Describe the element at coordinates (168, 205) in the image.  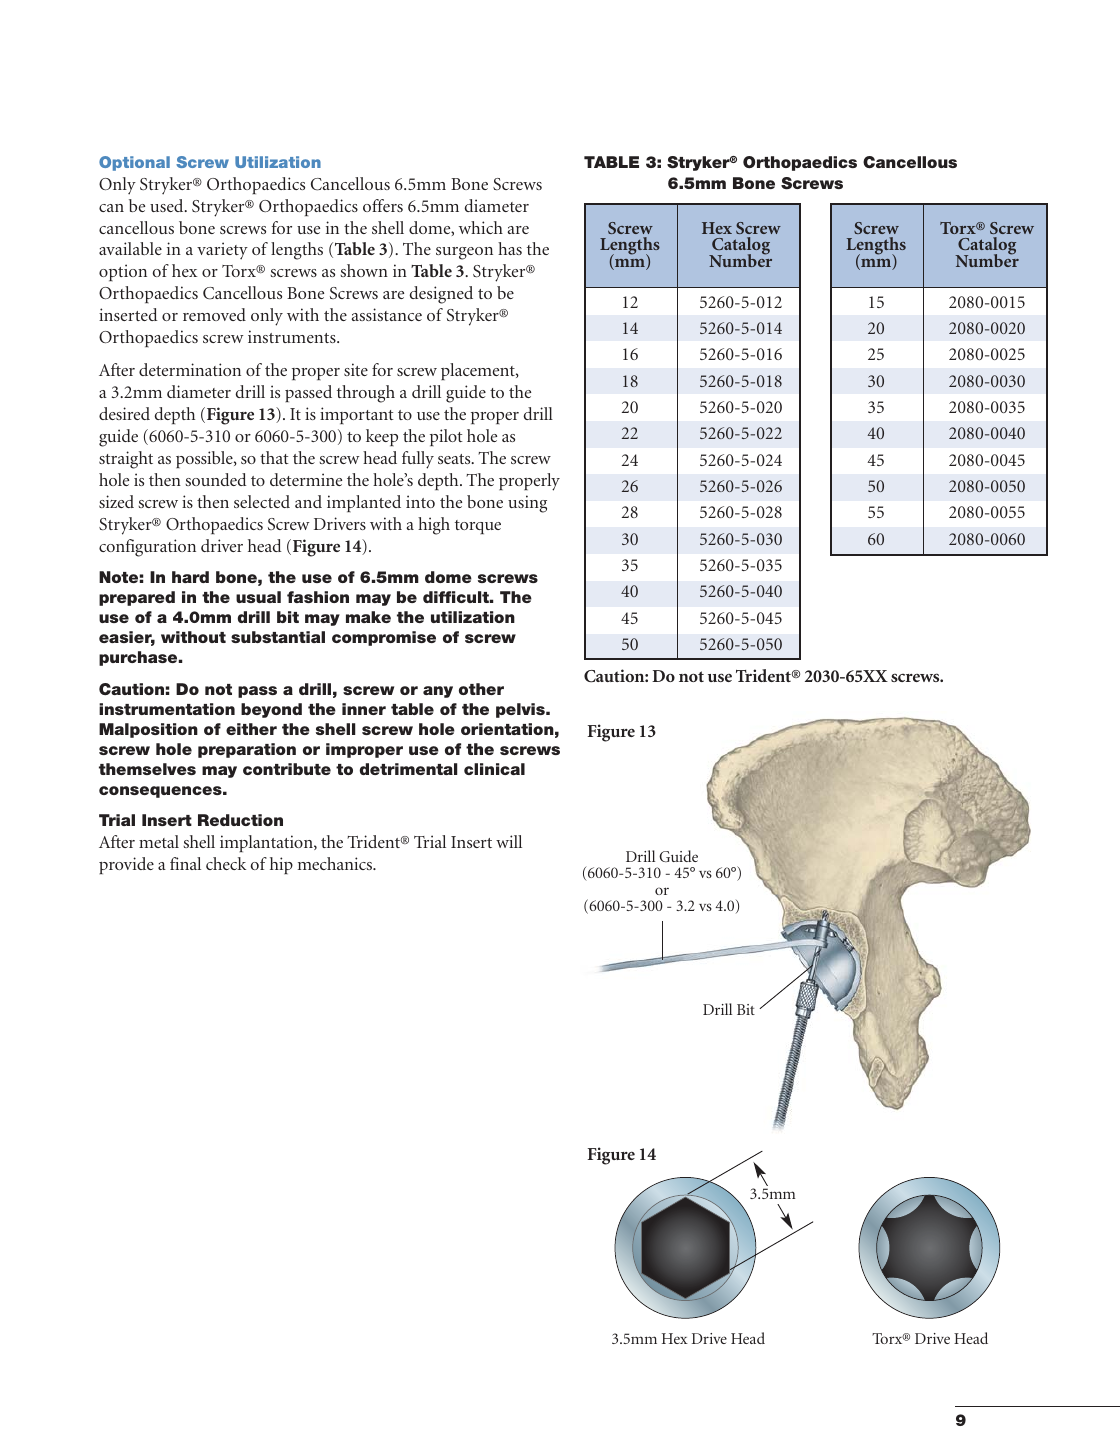
I see `used` at that location.
